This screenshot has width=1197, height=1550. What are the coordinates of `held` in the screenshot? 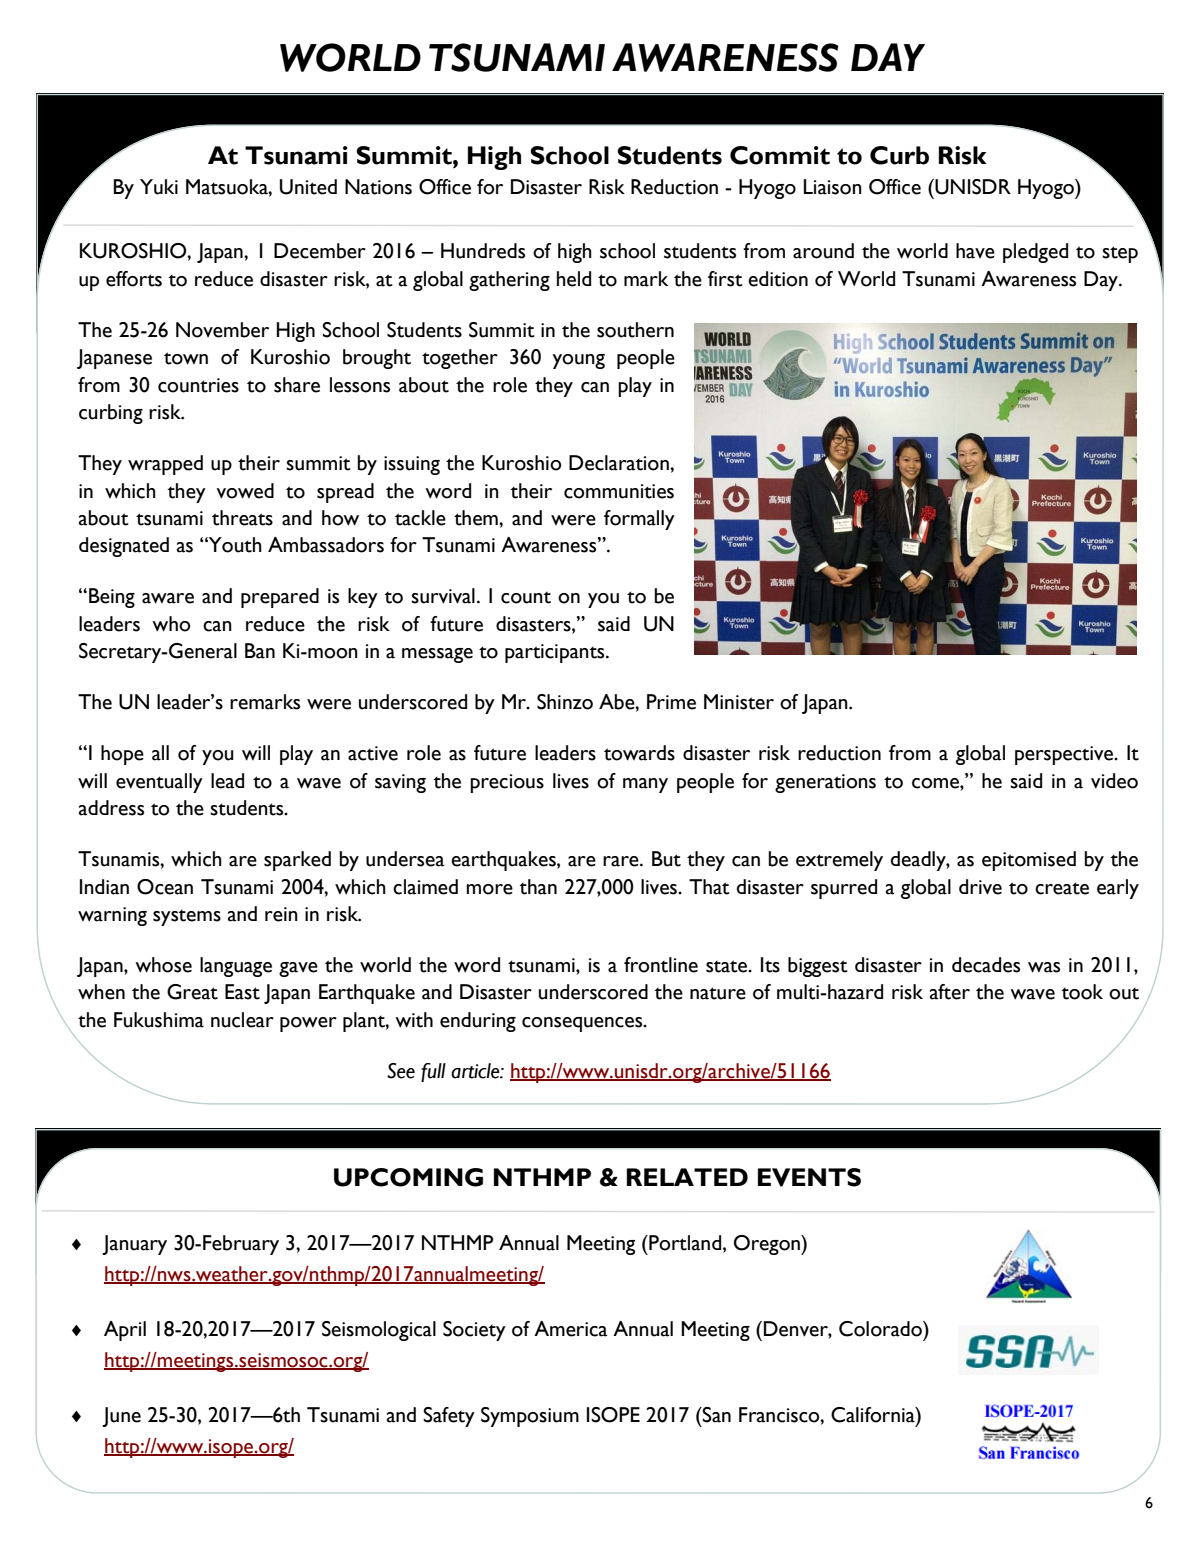 It's located at (574, 279).
